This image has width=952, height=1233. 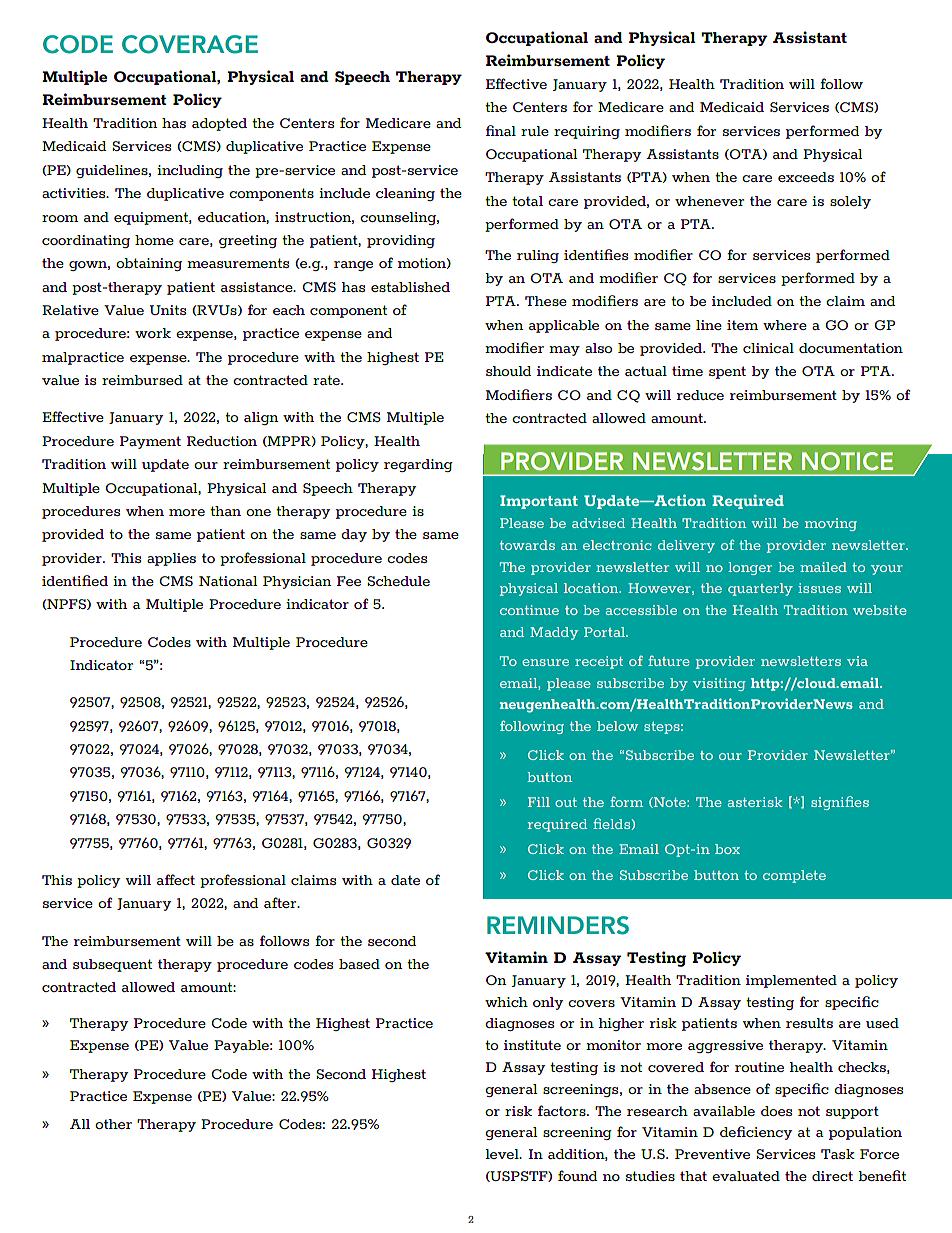 I want to click on applies, so click(x=171, y=559).
